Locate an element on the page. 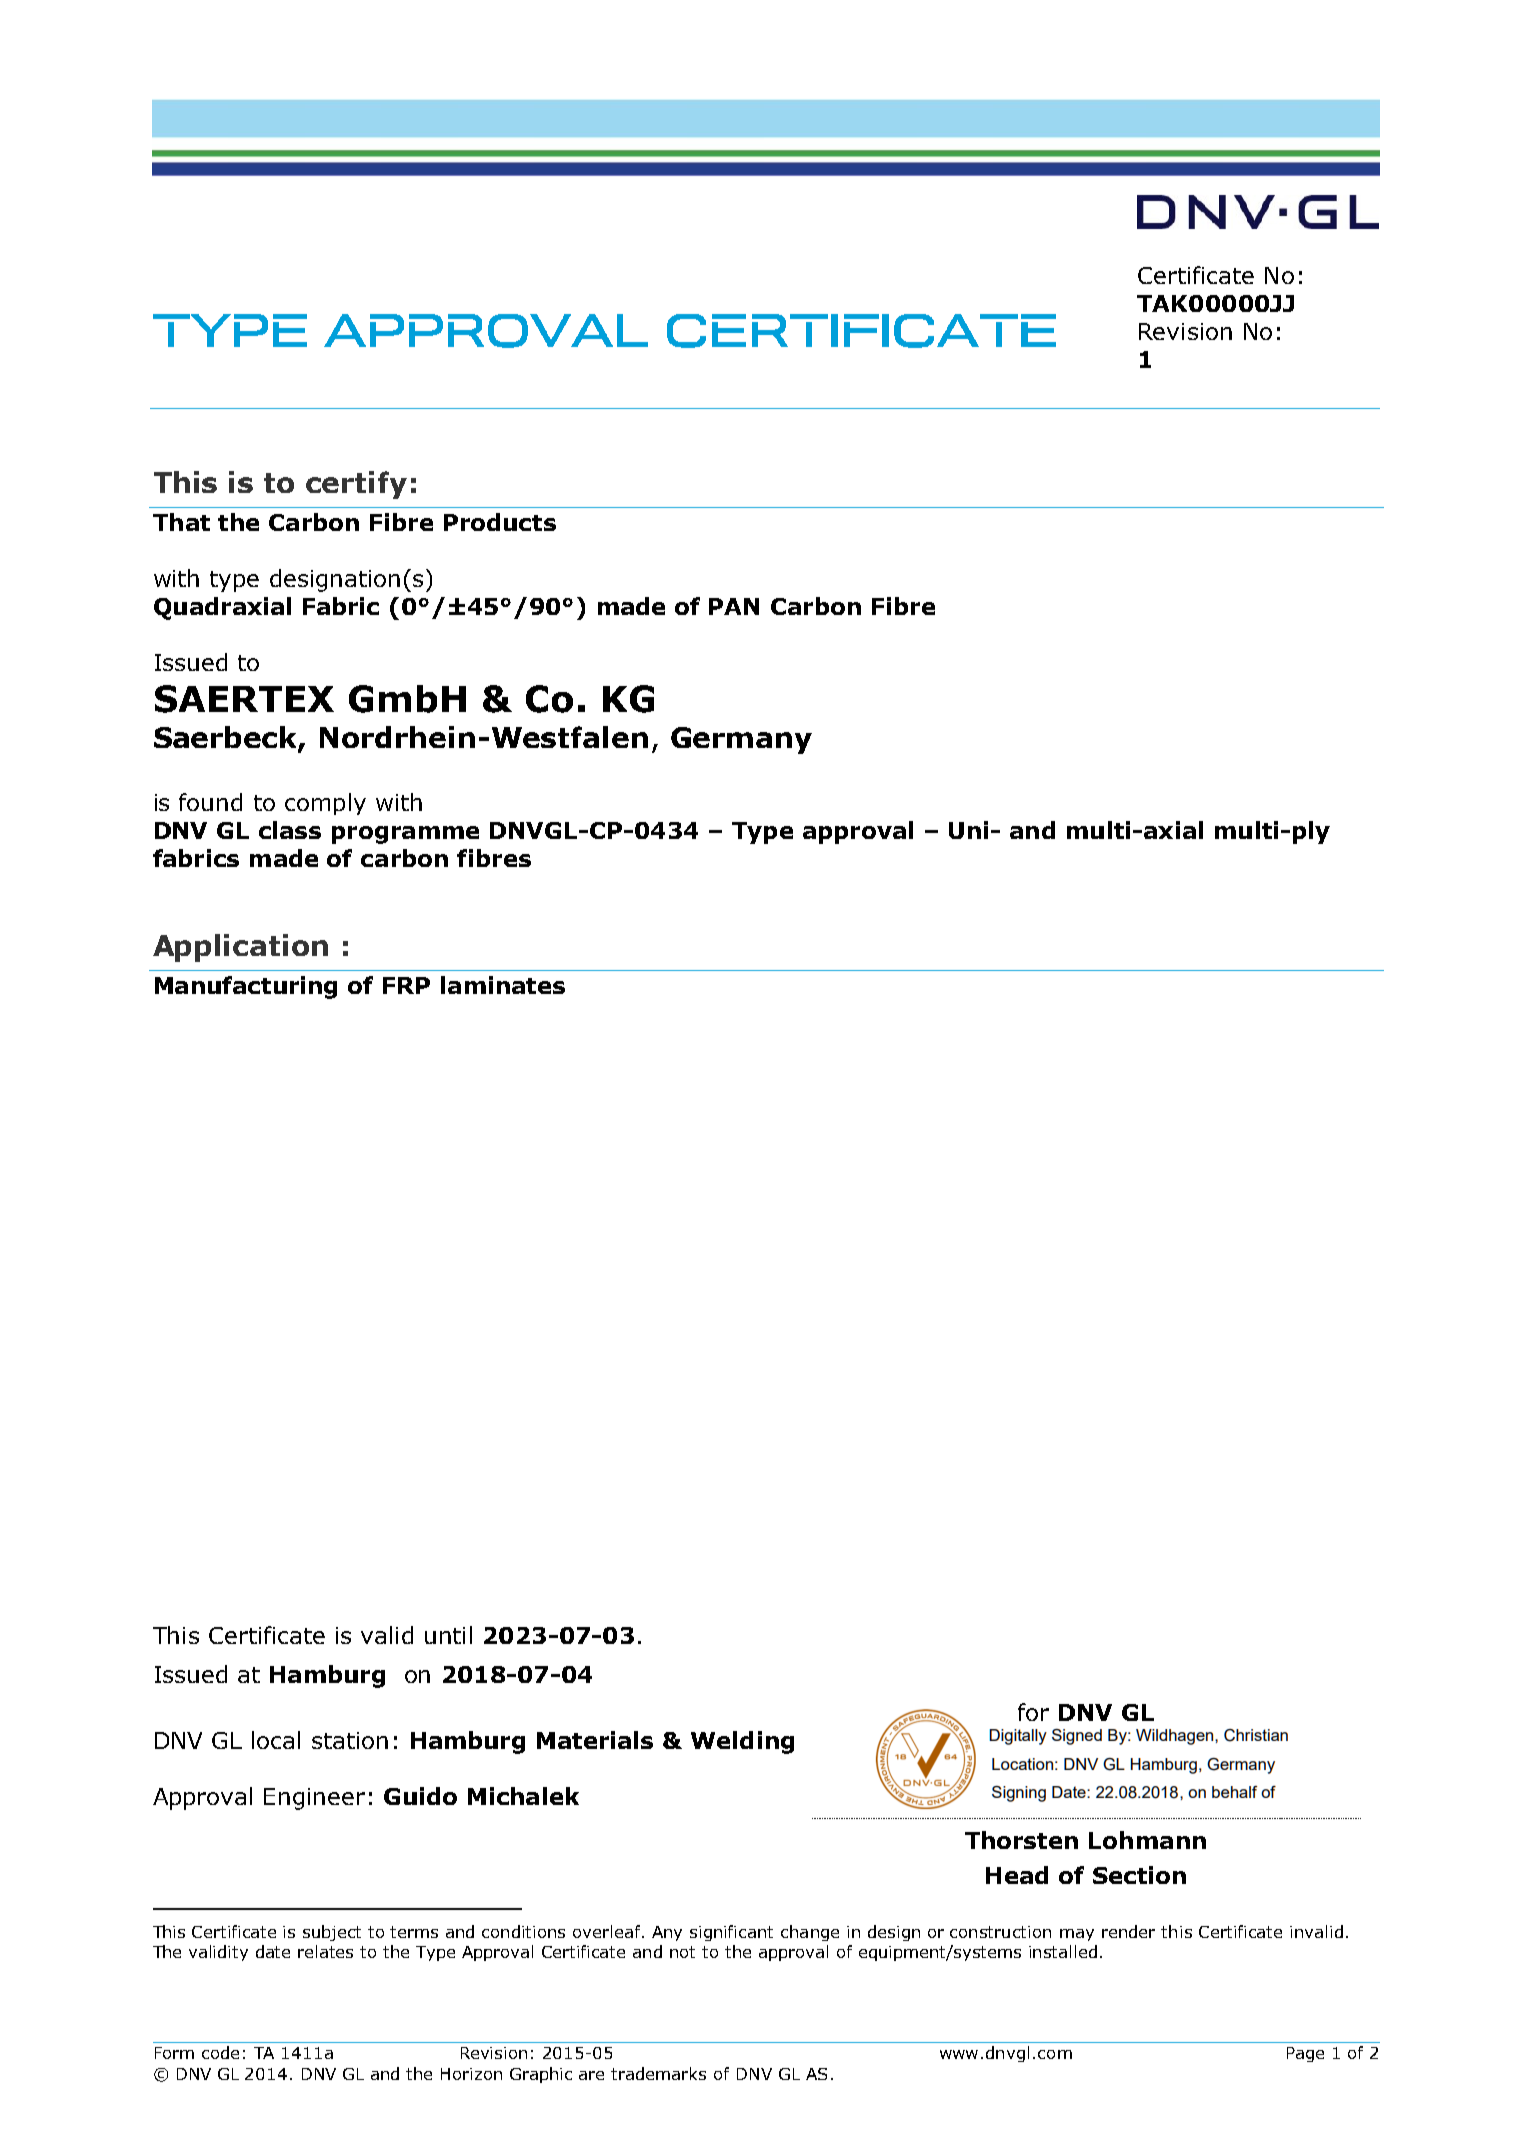  PAN is located at coordinates (734, 606).
